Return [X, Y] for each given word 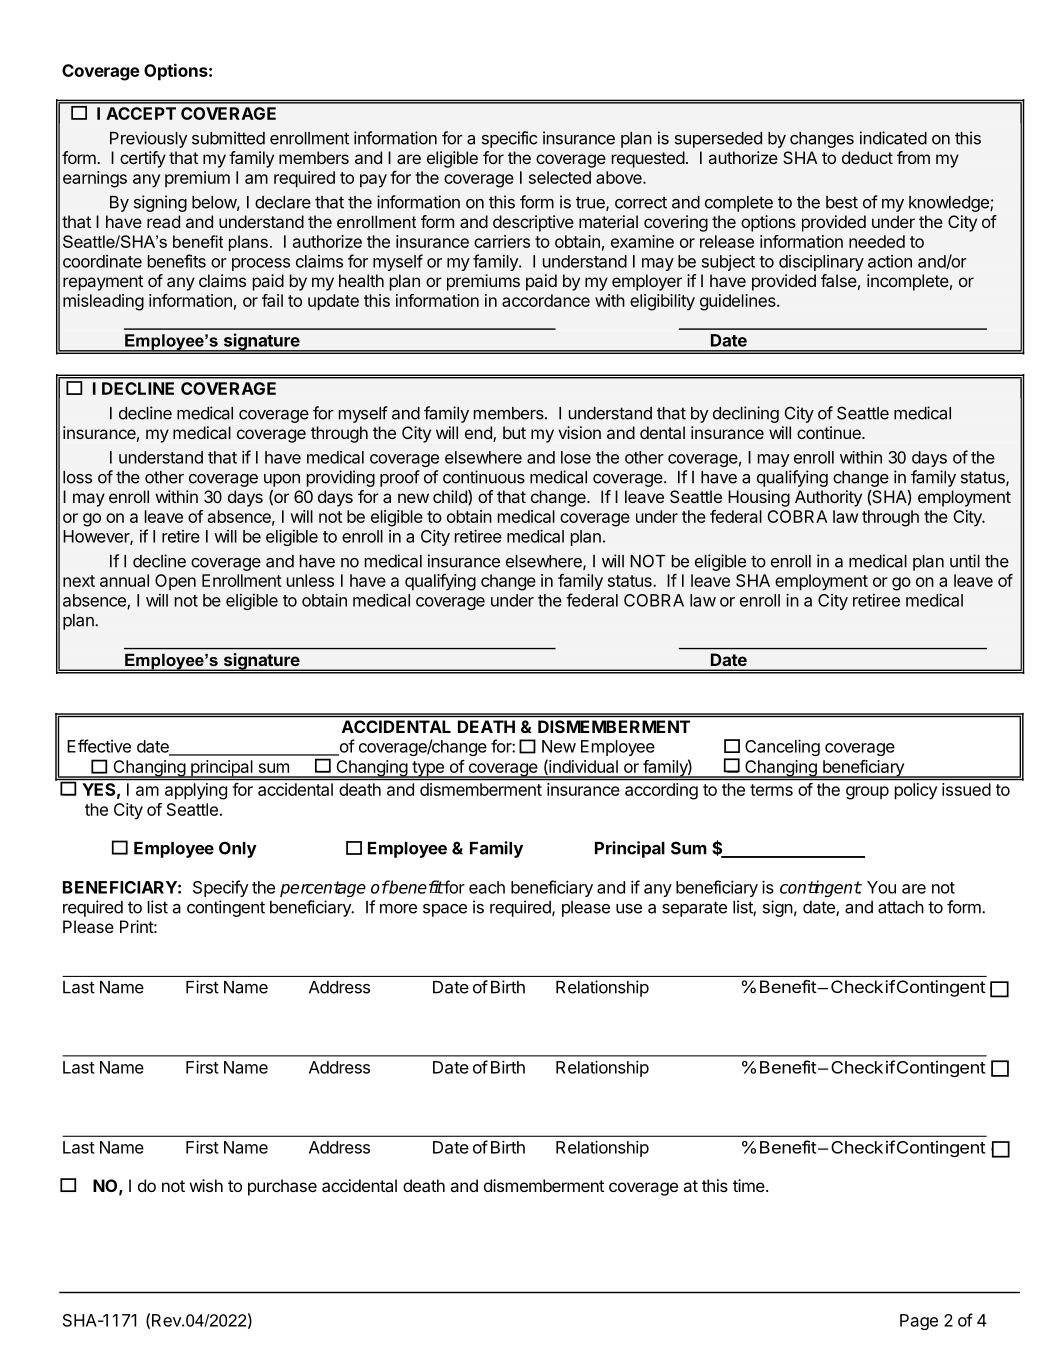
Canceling [782, 747]
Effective [99, 746]
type [428, 769]
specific [509, 139]
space [445, 910]
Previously [148, 139]
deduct [867, 157]
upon [282, 480]
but [514, 432]
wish [206, 1185]
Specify [220, 888]
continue [830, 432]
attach [901, 907]
